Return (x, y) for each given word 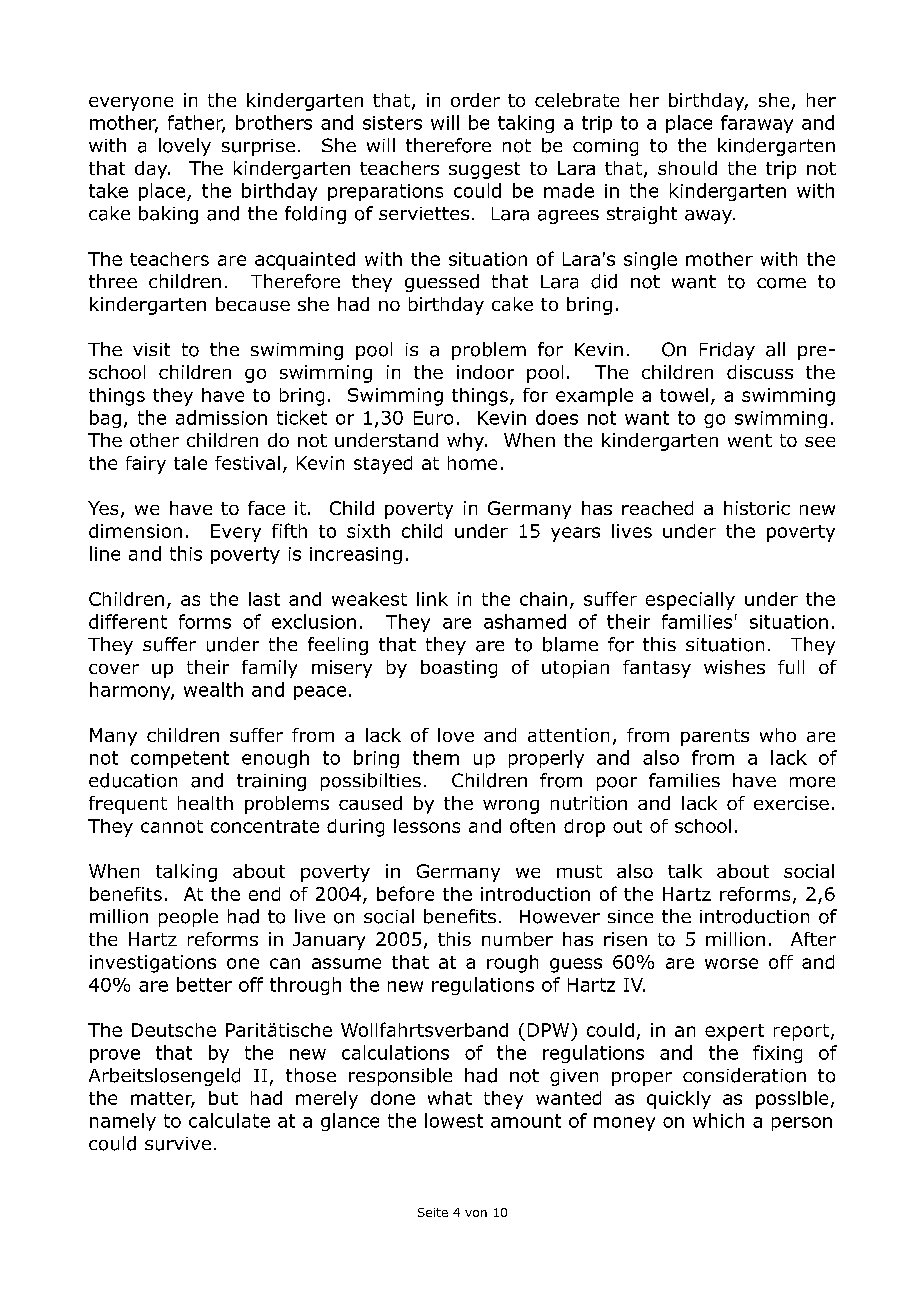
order (475, 100)
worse (731, 963)
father (196, 123)
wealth (213, 689)
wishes (734, 667)
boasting (459, 669)
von (476, 1213)
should (687, 168)
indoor (485, 372)
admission (221, 417)
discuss (760, 372)
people (188, 918)
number (517, 939)
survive (178, 1144)
